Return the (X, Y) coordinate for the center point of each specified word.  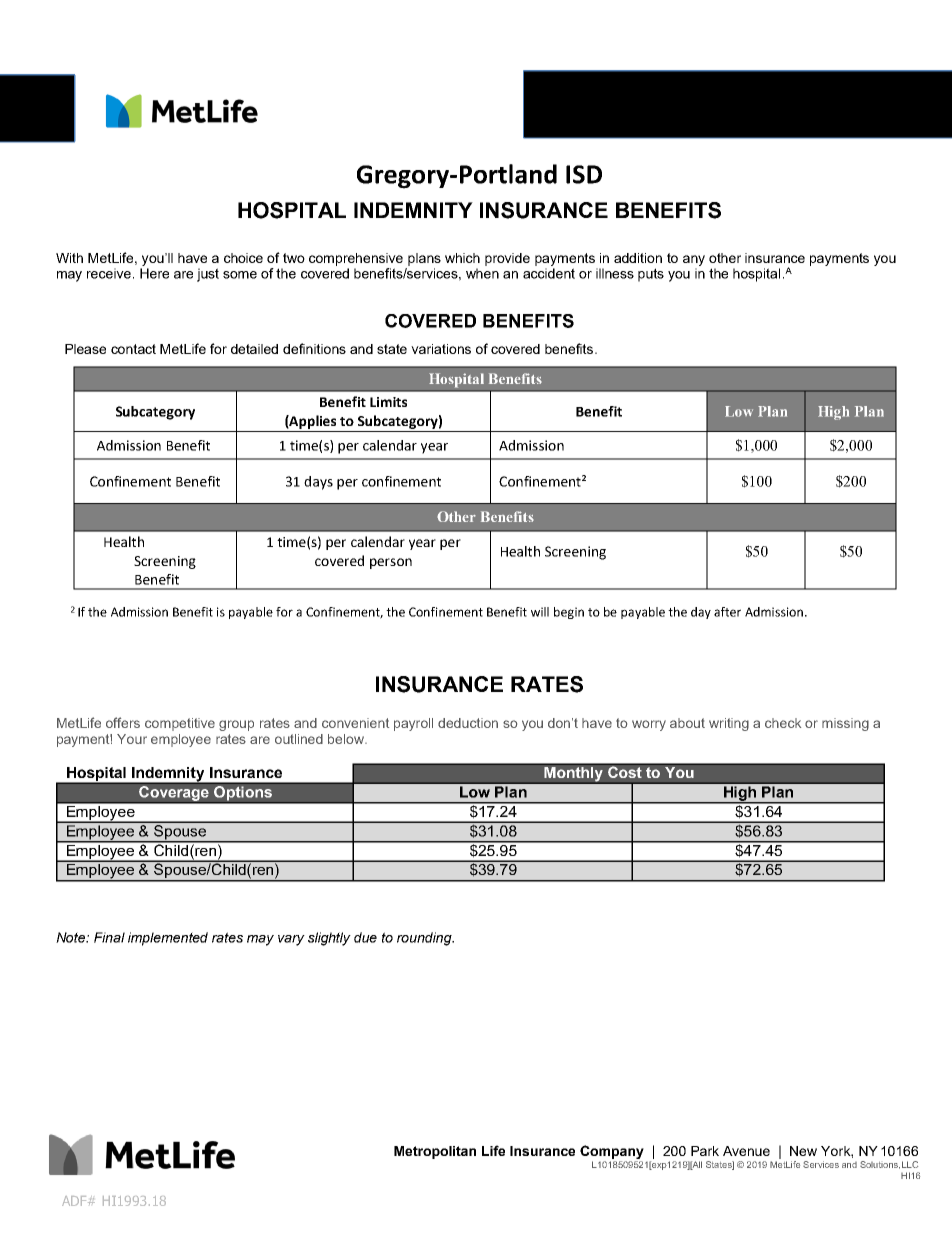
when (482, 273)
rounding (425, 939)
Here (154, 273)
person (391, 563)
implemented (168, 939)
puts (651, 275)
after (727, 612)
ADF (75, 1201)
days (318, 483)
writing (729, 724)
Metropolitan (435, 1152)
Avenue (746, 1151)
